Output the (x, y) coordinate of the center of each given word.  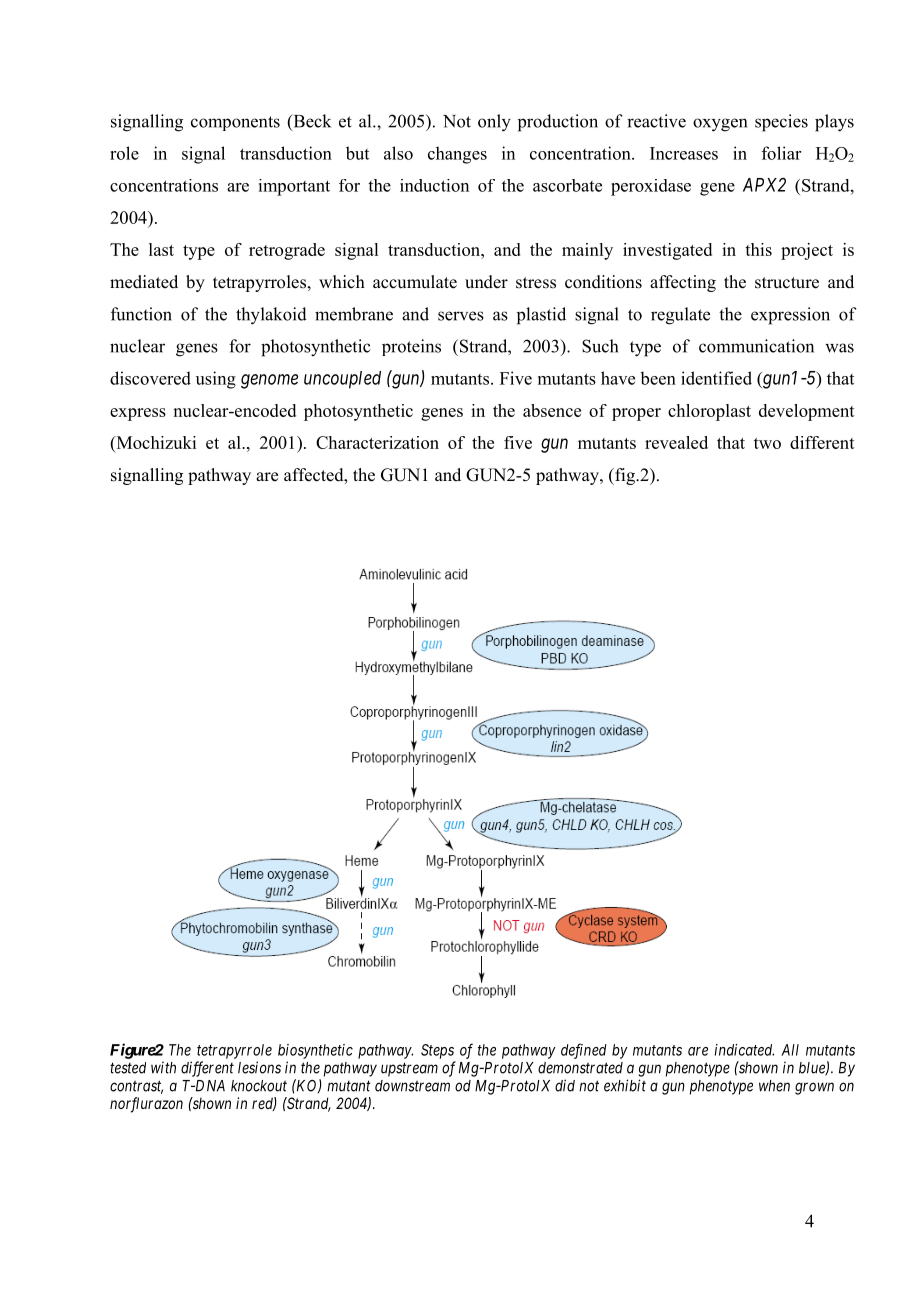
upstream (409, 1069)
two (767, 443)
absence (552, 410)
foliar (781, 153)
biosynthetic (315, 1051)
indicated (744, 1050)
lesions (259, 1067)
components (235, 123)
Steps (437, 1051)
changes (457, 155)
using (216, 380)
